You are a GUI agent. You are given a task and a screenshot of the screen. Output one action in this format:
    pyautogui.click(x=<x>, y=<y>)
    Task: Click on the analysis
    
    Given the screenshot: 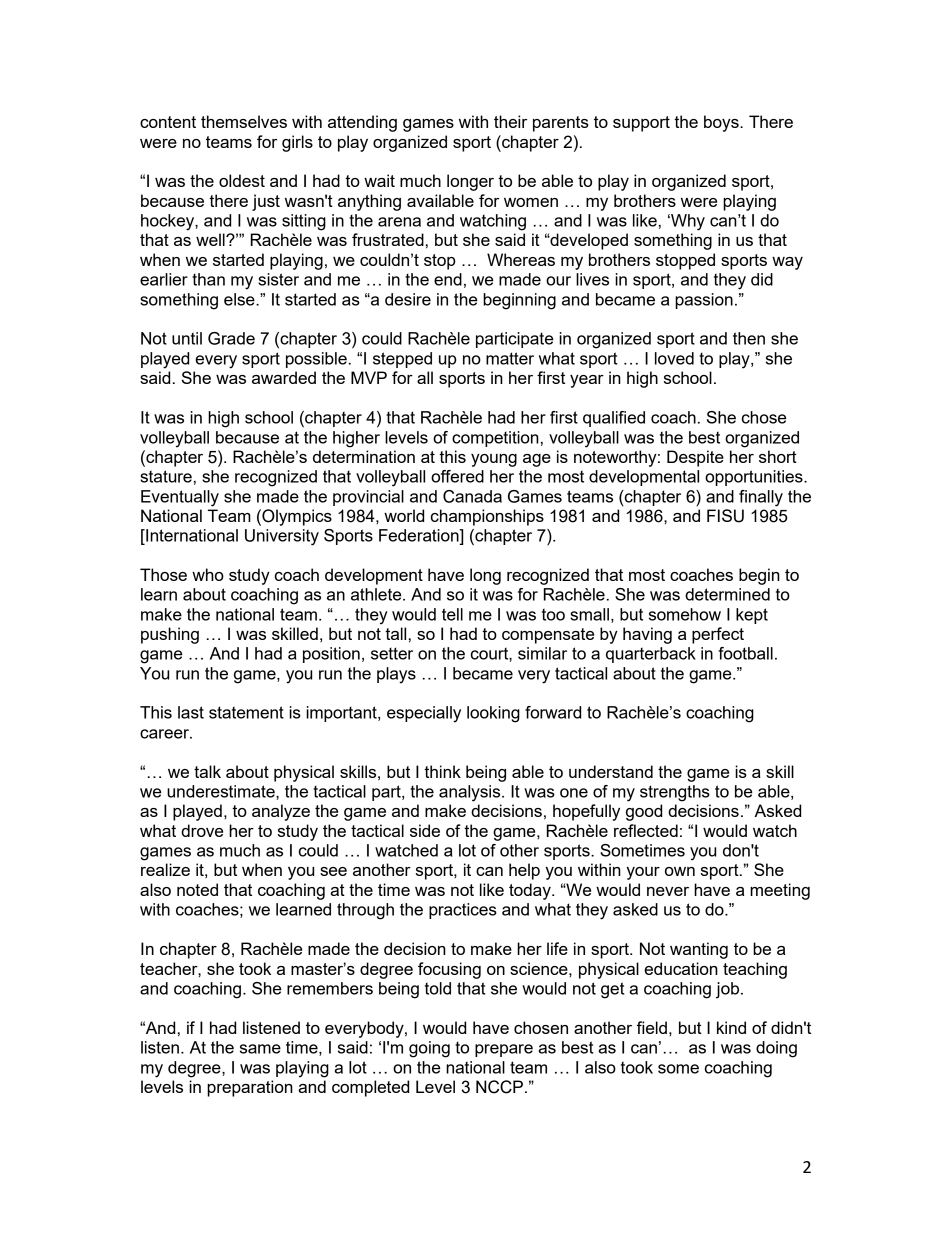 What is the action you would take?
    pyautogui.click(x=471, y=793)
